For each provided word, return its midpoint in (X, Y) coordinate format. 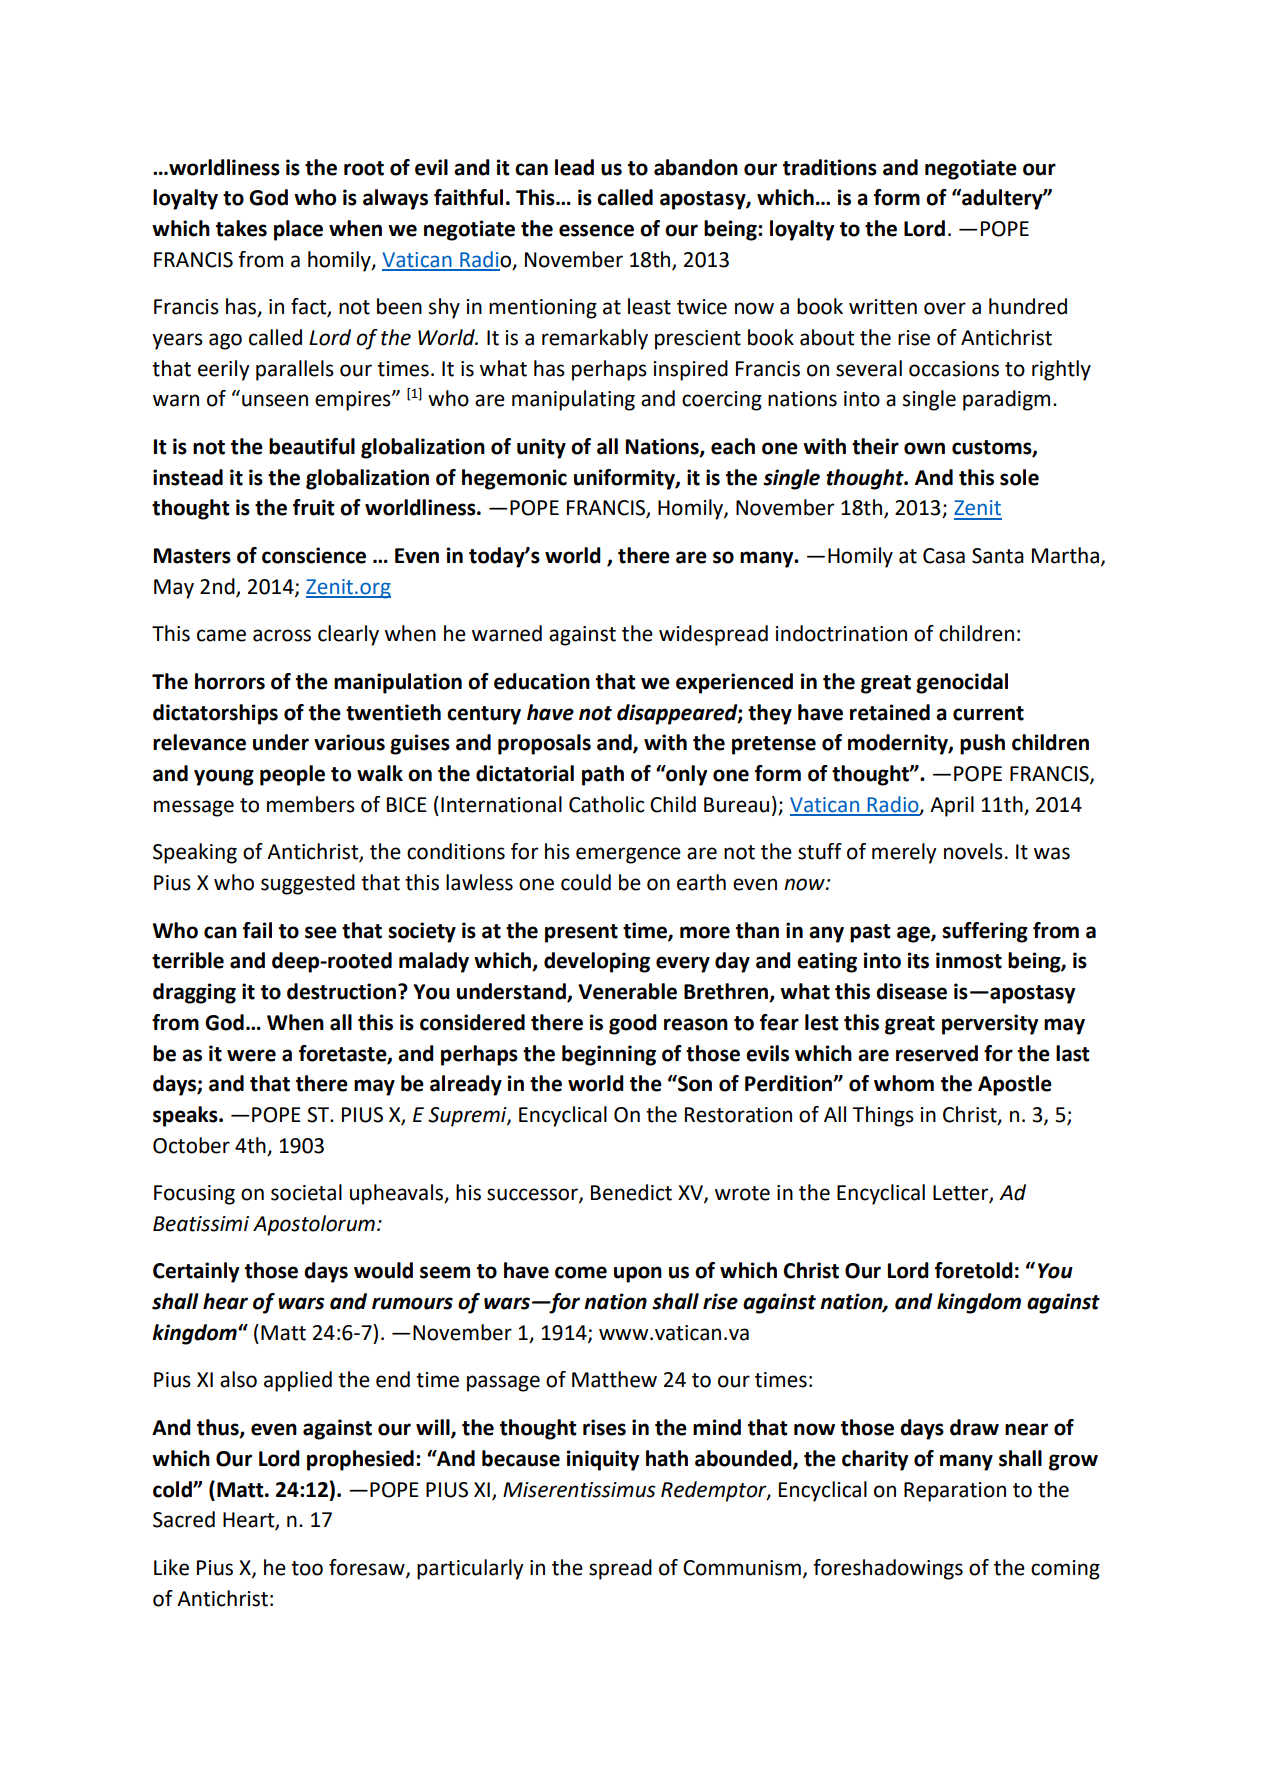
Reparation (955, 1492)
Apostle (1015, 1085)
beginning (609, 1055)
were (251, 1055)
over (945, 308)
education (542, 681)
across (282, 635)
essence (596, 230)
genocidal (962, 683)
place (298, 230)
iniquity (603, 1460)
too (307, 1568)
